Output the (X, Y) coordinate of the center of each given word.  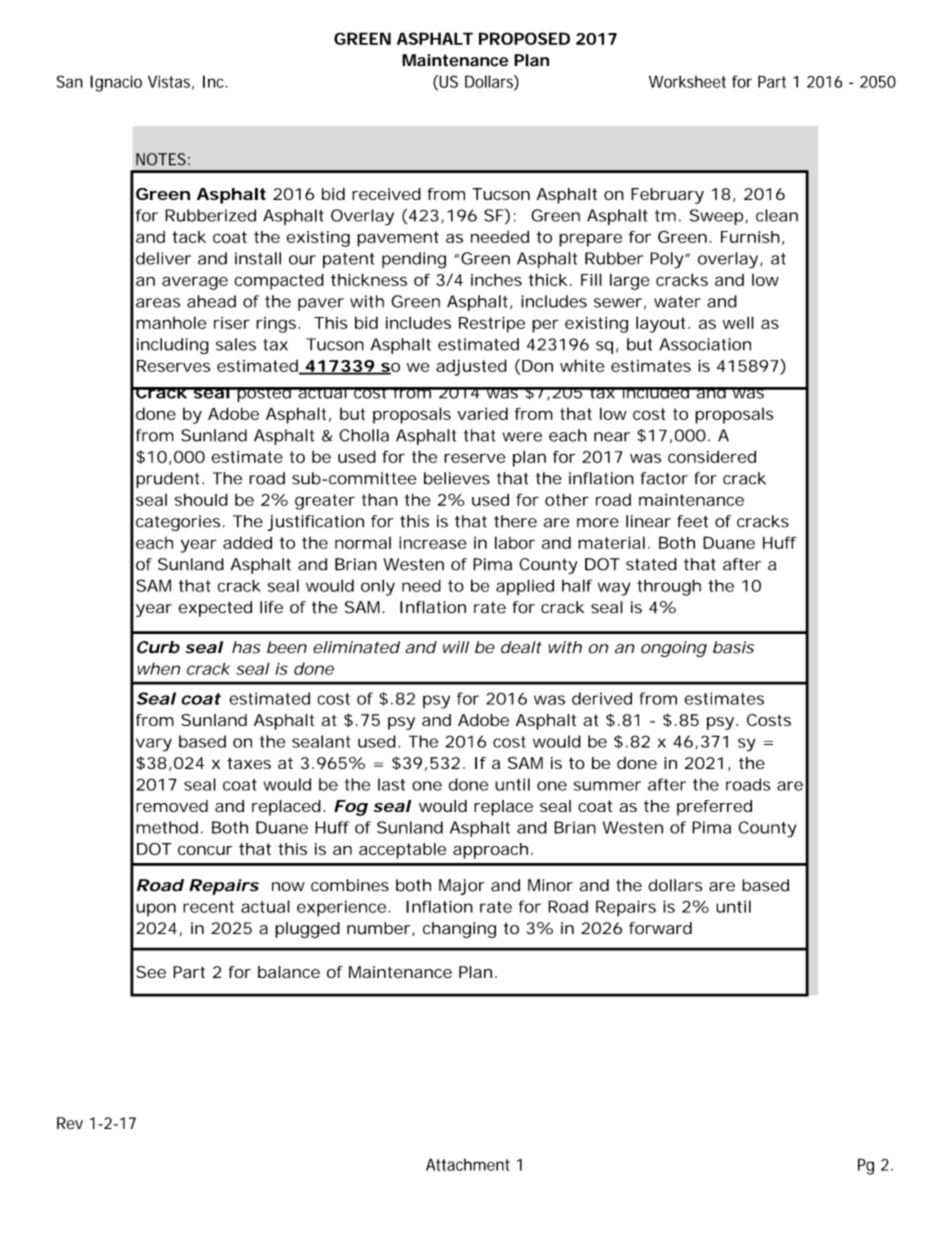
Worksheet (687, 81)
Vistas (169, 81)
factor (664, 478)
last (391, 784)
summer (607, 786)
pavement (398, 239)
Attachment (468, 1164)
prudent (168, 480)
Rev (70, 1123)
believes (457, 478)
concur (205, 850)
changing (459, 930)
